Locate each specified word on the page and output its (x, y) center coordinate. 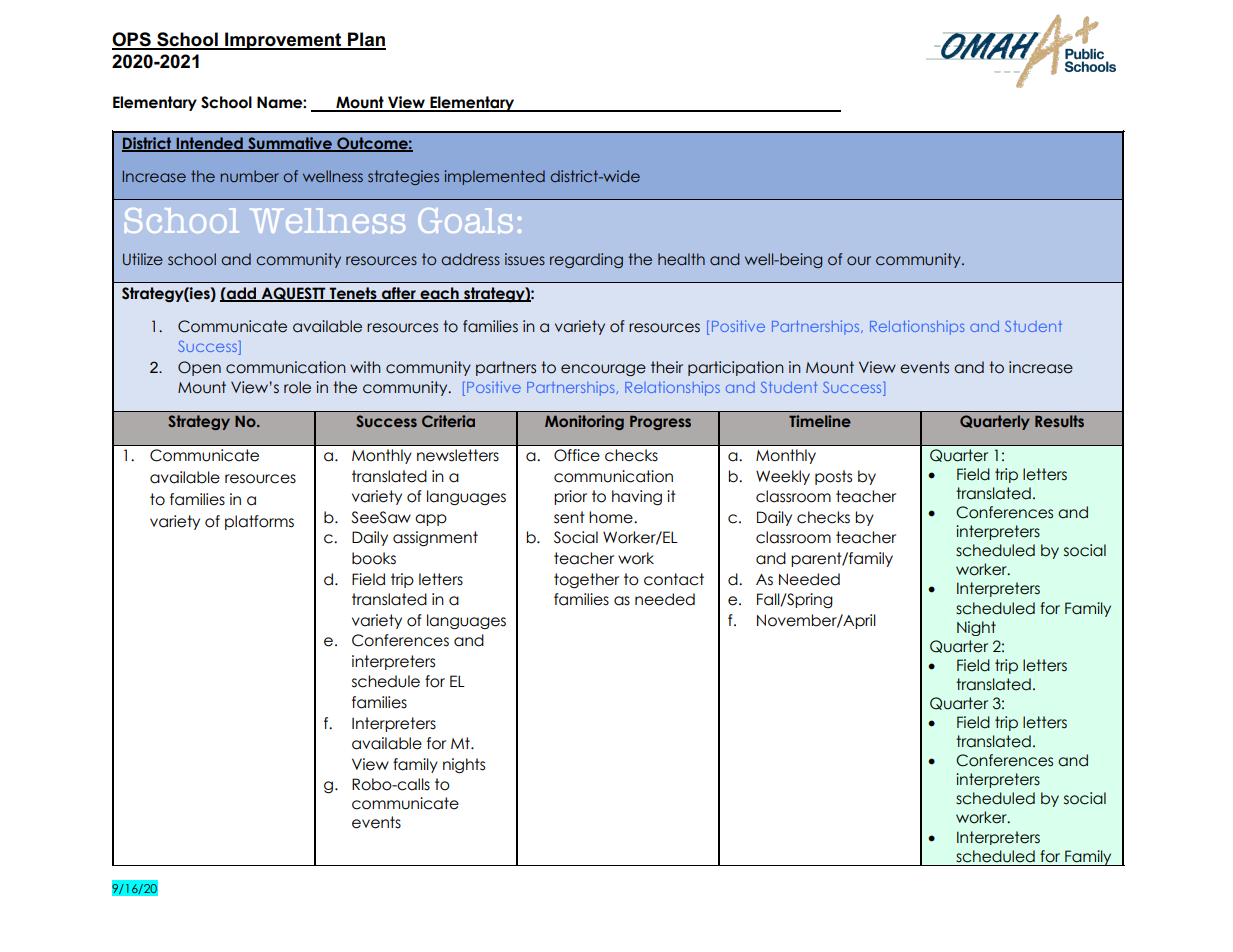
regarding (586, 260)
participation (736, 368)
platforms (259, 522)
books (374, 558)
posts (833, 477)
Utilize (143, 259)
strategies (403, 177)
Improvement (283, 41)
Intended (209, 144)
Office (577, 455)
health (681, 259)
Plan (366, 40)
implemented (495, 177)
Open (199, 368)
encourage (603, 370)
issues (525, 259)
